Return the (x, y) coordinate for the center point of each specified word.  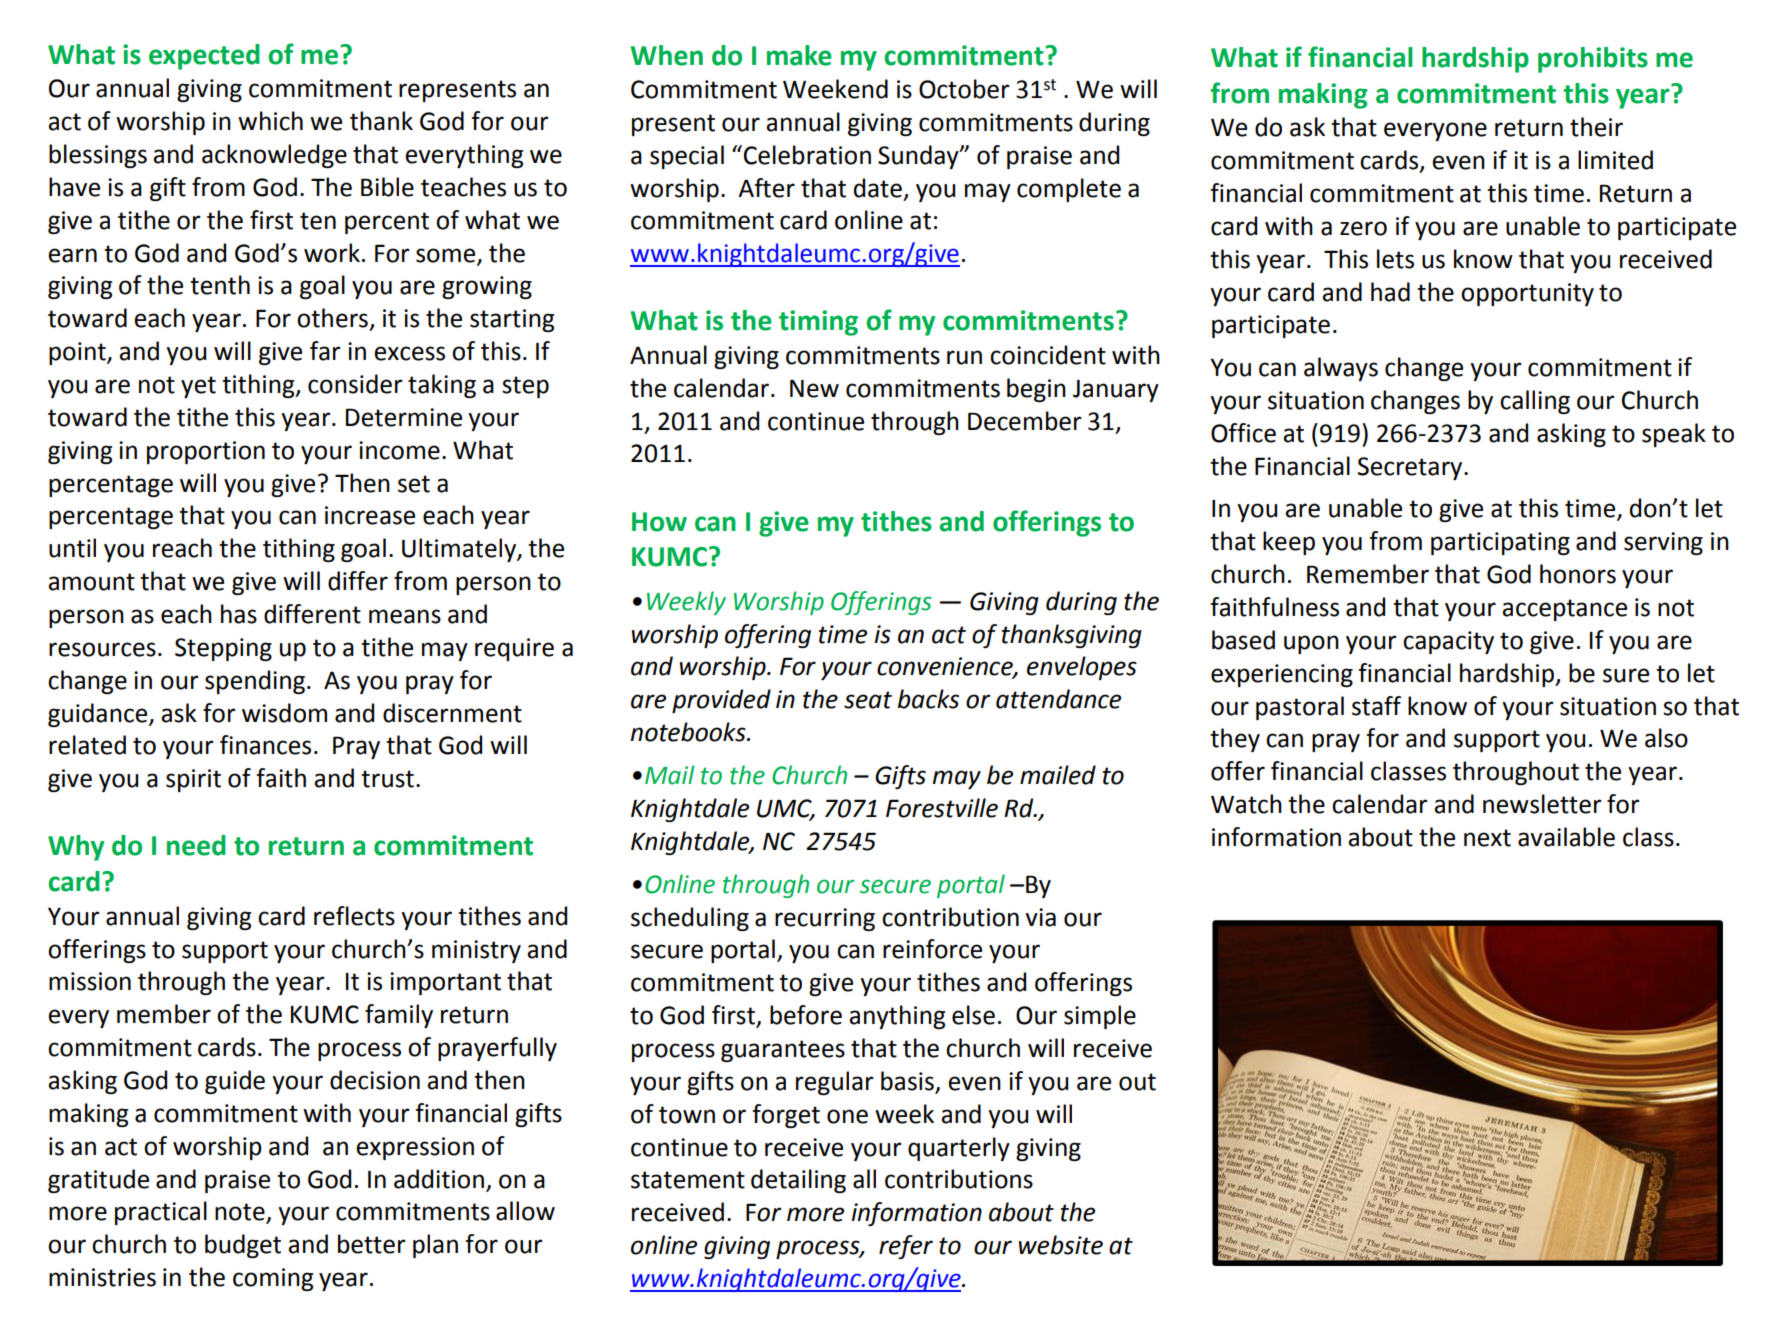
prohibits (1593, 60)
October (964, 89)
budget (243, 1246)
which (270, 121)
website (1061, 1245)
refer (906, 1247)
